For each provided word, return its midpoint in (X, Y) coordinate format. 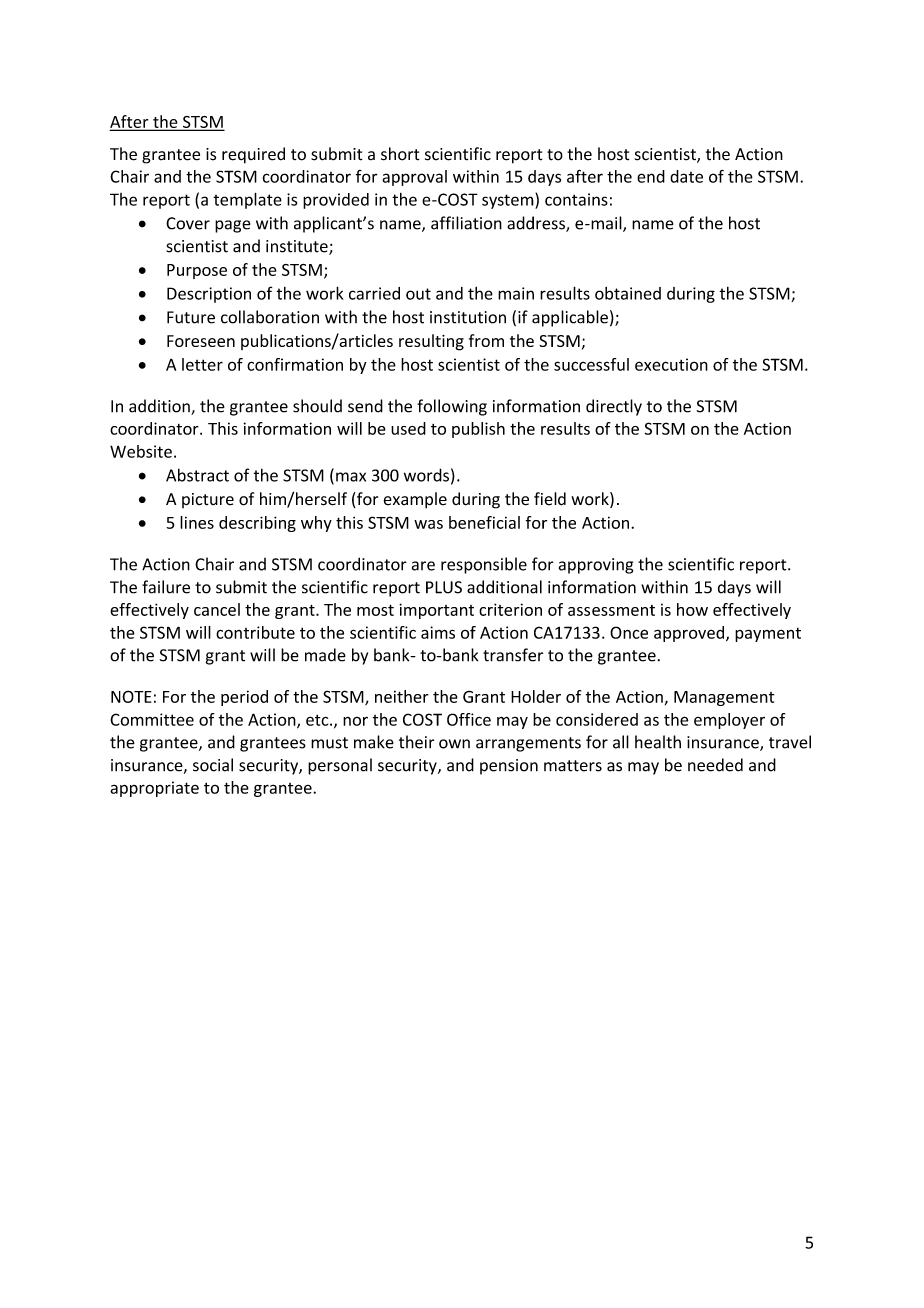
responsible (484, 565)
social (213, 765)
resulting (431, 342)
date (686, 176)
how (692, 609)
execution (671, 364)
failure (166, 587)
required (253, 155)
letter (202, 364)
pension (509, 767)
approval (414, 178)
